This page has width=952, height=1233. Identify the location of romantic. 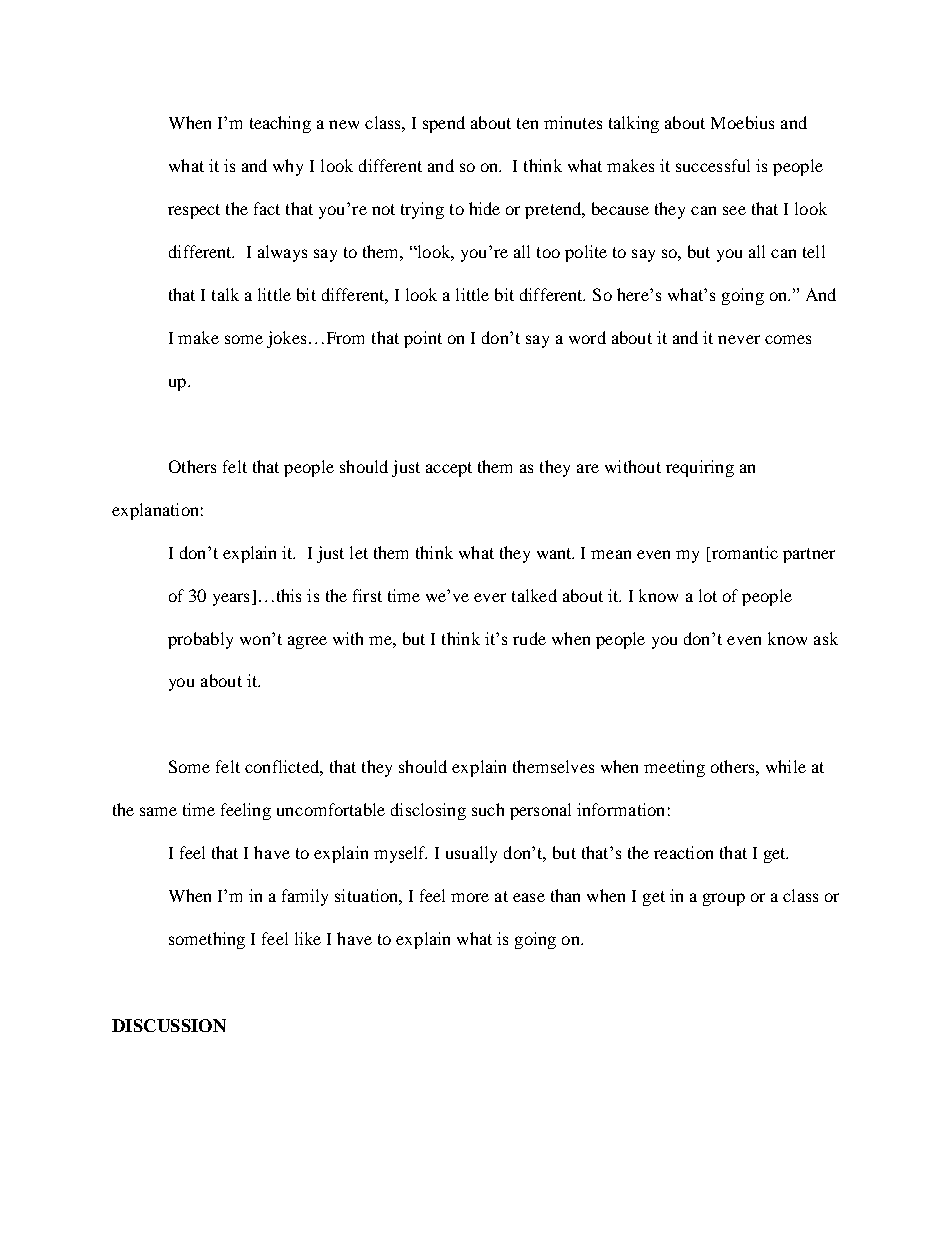
(743, 552).
